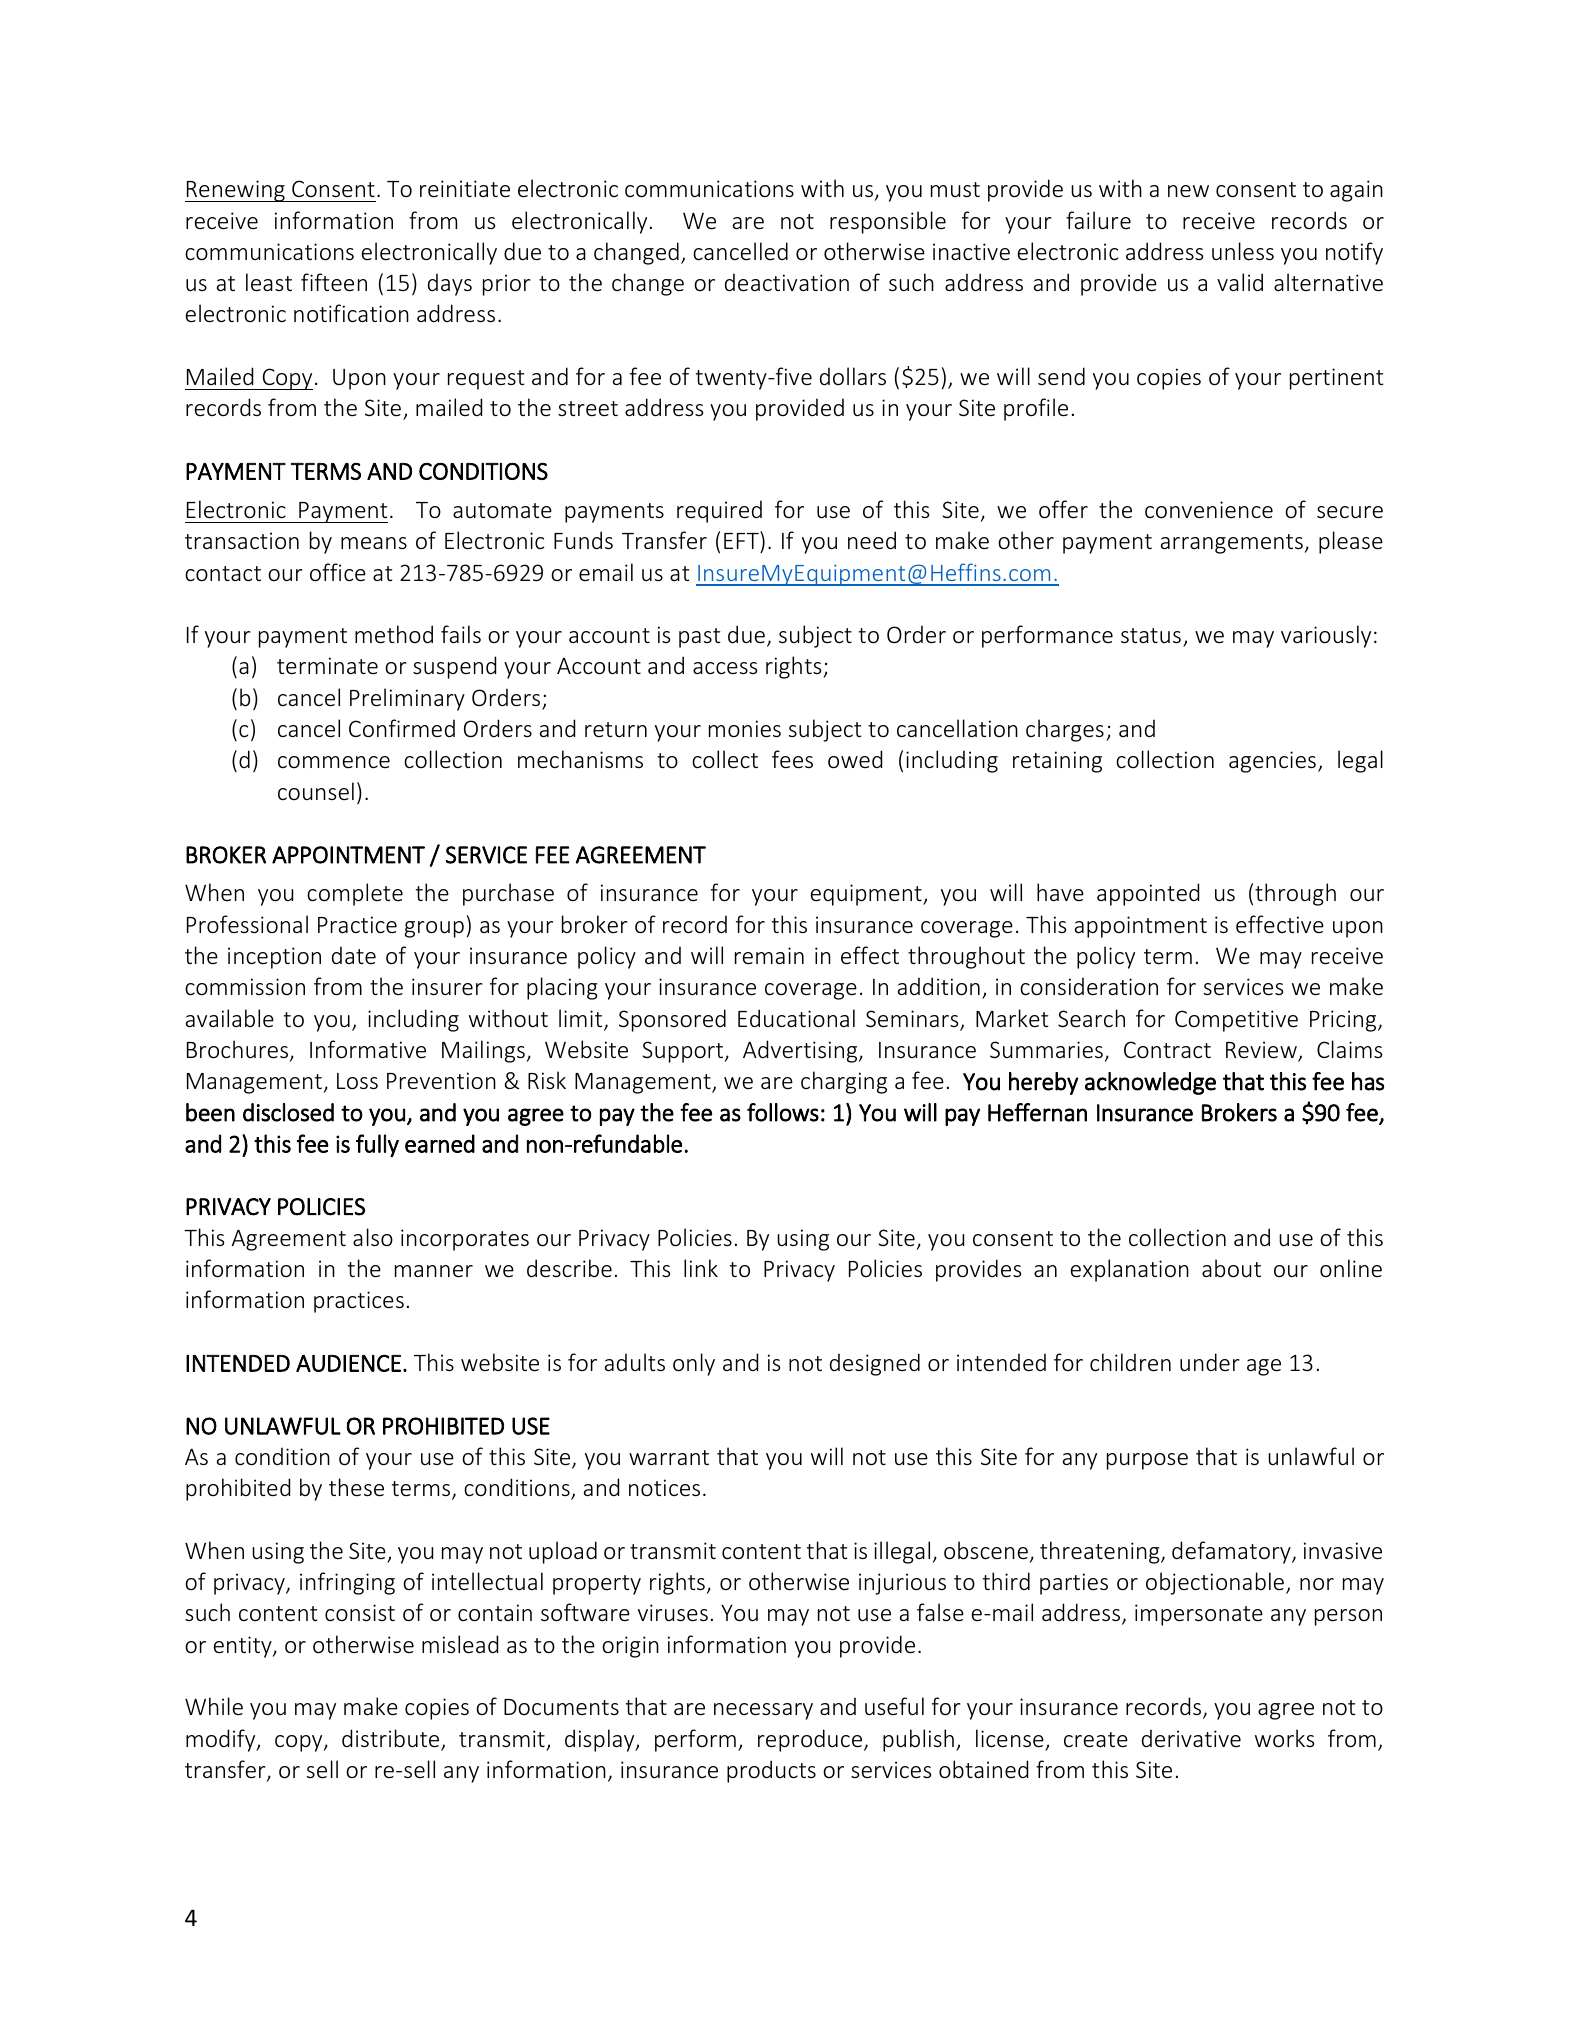 Image resolution: width=1569 pixels, height=2031 pixels. I want to click on distribute, so click(392, 1739).
